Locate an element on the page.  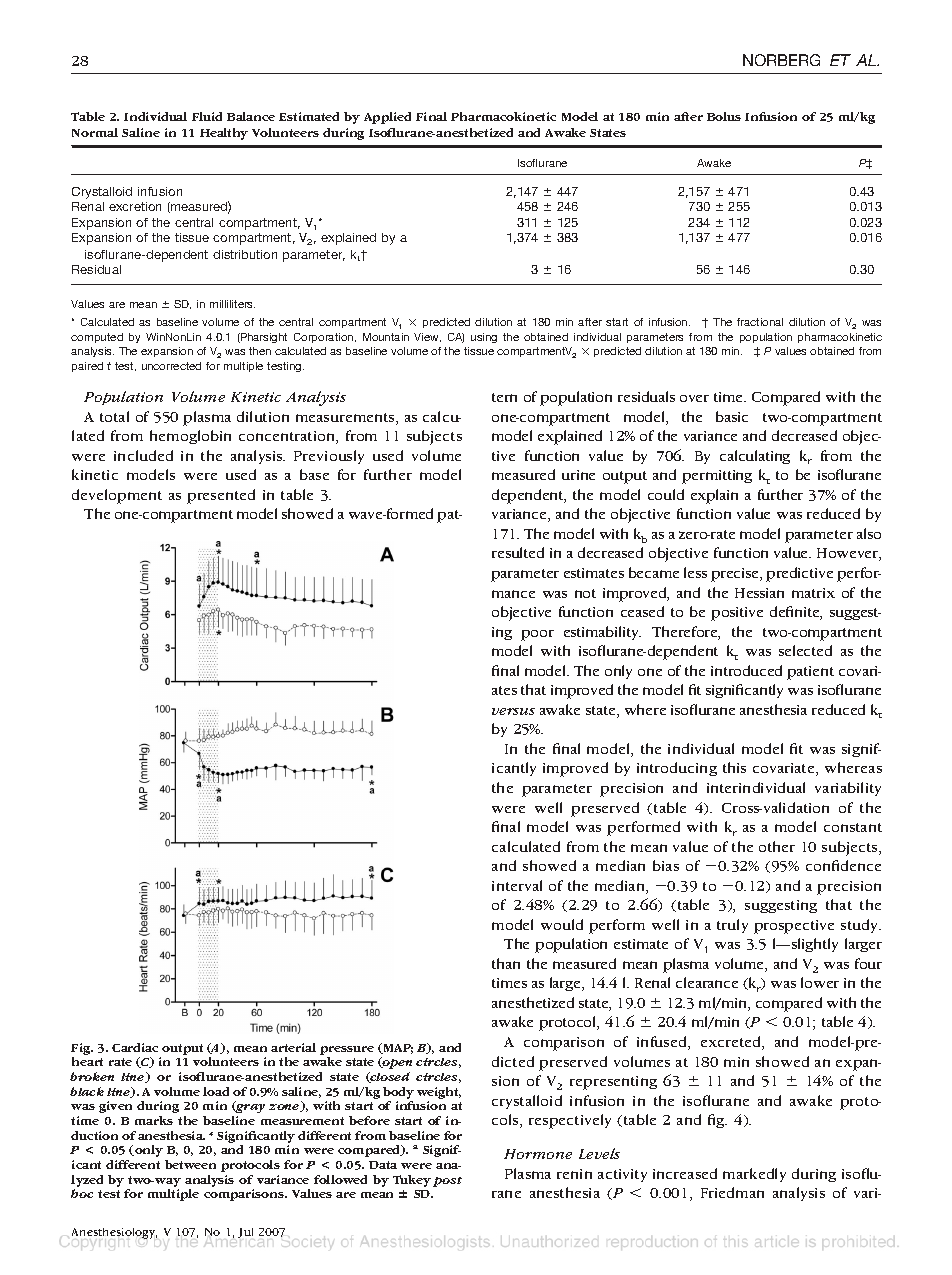
presented is located at coordinates (221, 496).
